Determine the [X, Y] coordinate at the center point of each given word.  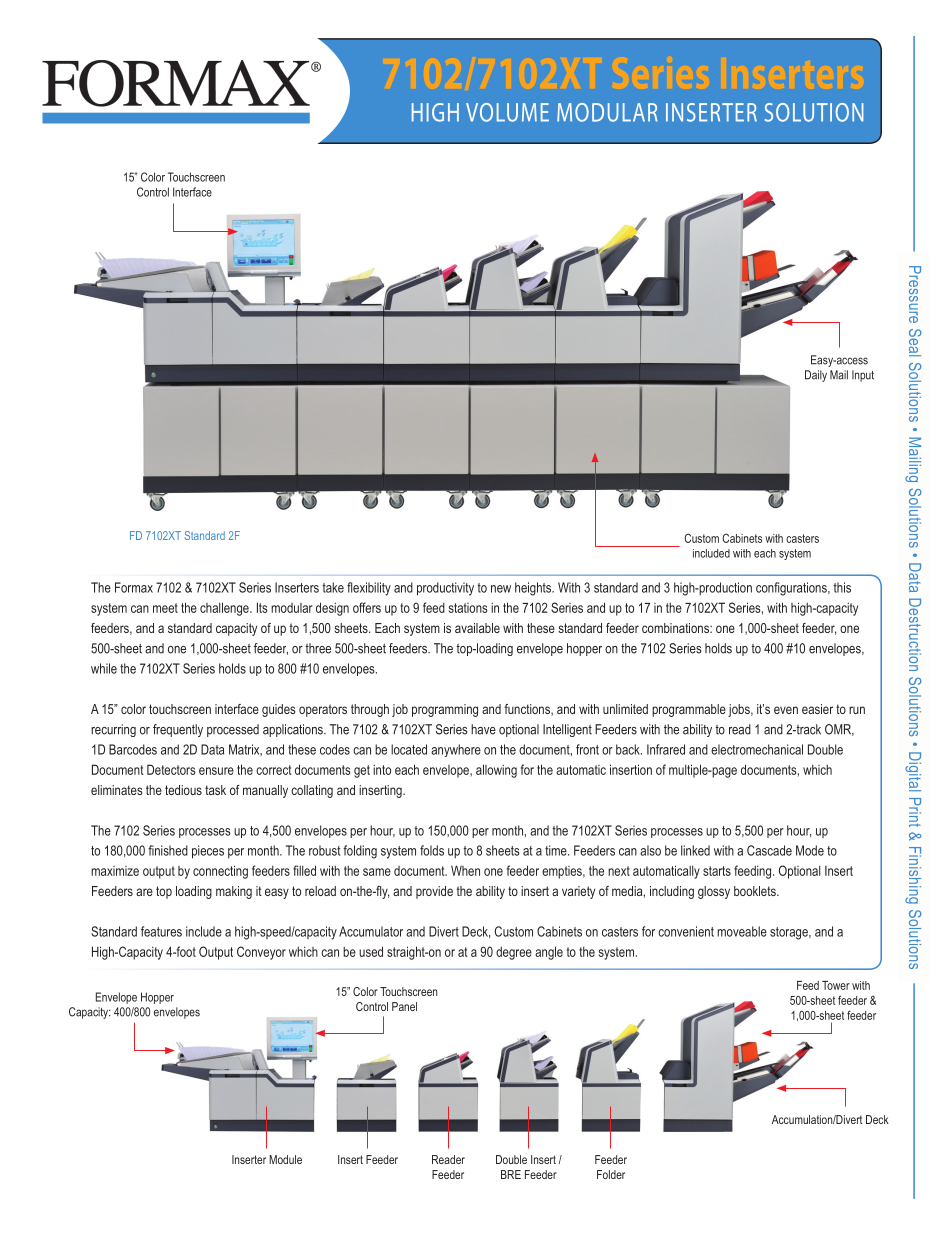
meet [165, 608]
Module [285, 1159]
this [842, 587]
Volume [507, 112]
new [501, 589]
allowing [496, 771]
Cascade [769, 850]
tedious [183, 790]
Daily [816, 376]
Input [863, 376]
